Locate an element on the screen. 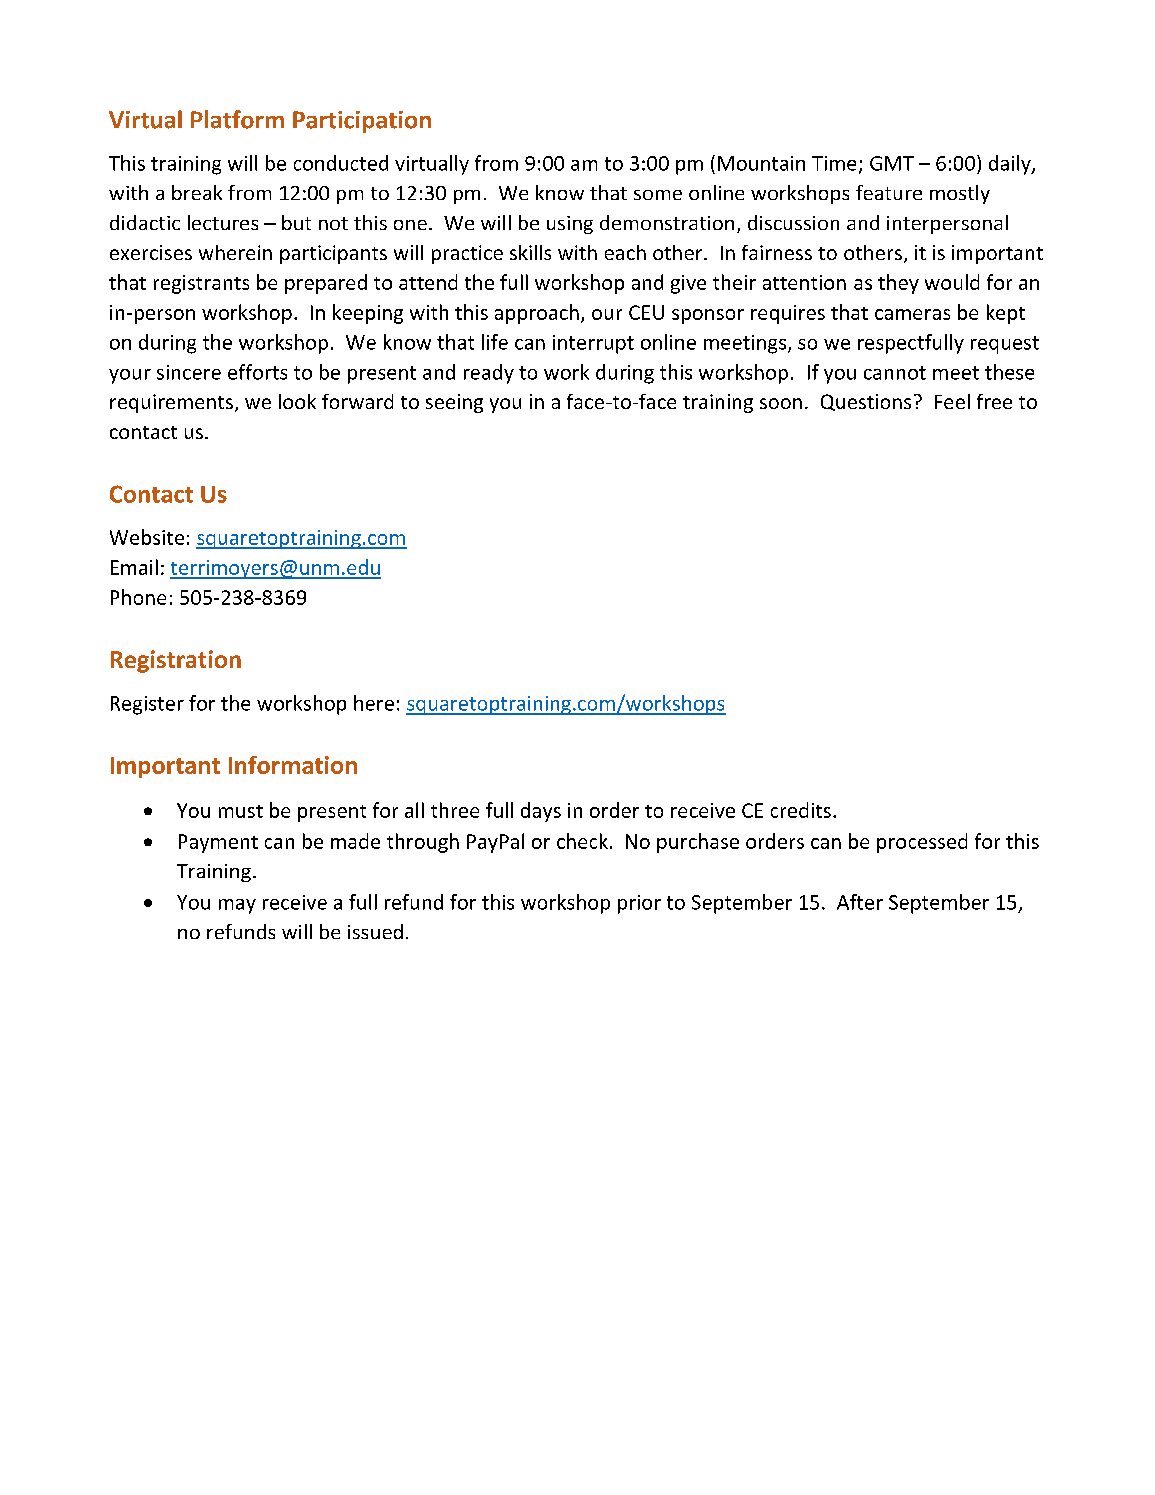  seeing is located at coordinates (454, 403).
